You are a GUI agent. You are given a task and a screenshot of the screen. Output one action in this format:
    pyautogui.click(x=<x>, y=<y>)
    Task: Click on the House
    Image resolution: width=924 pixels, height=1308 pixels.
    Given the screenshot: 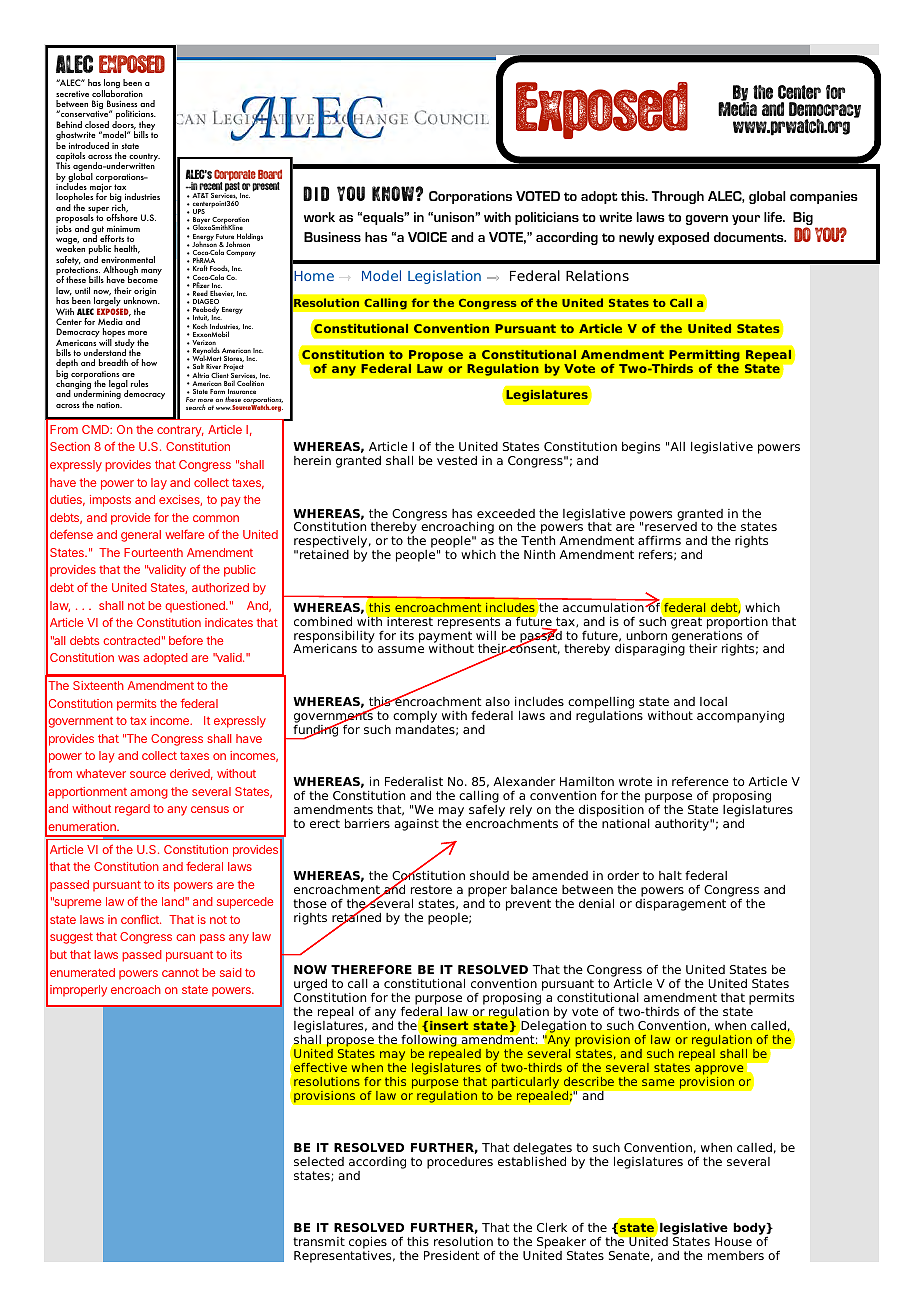 What is the action you would take?
    pyautogui.click(x=733, y=1241)
